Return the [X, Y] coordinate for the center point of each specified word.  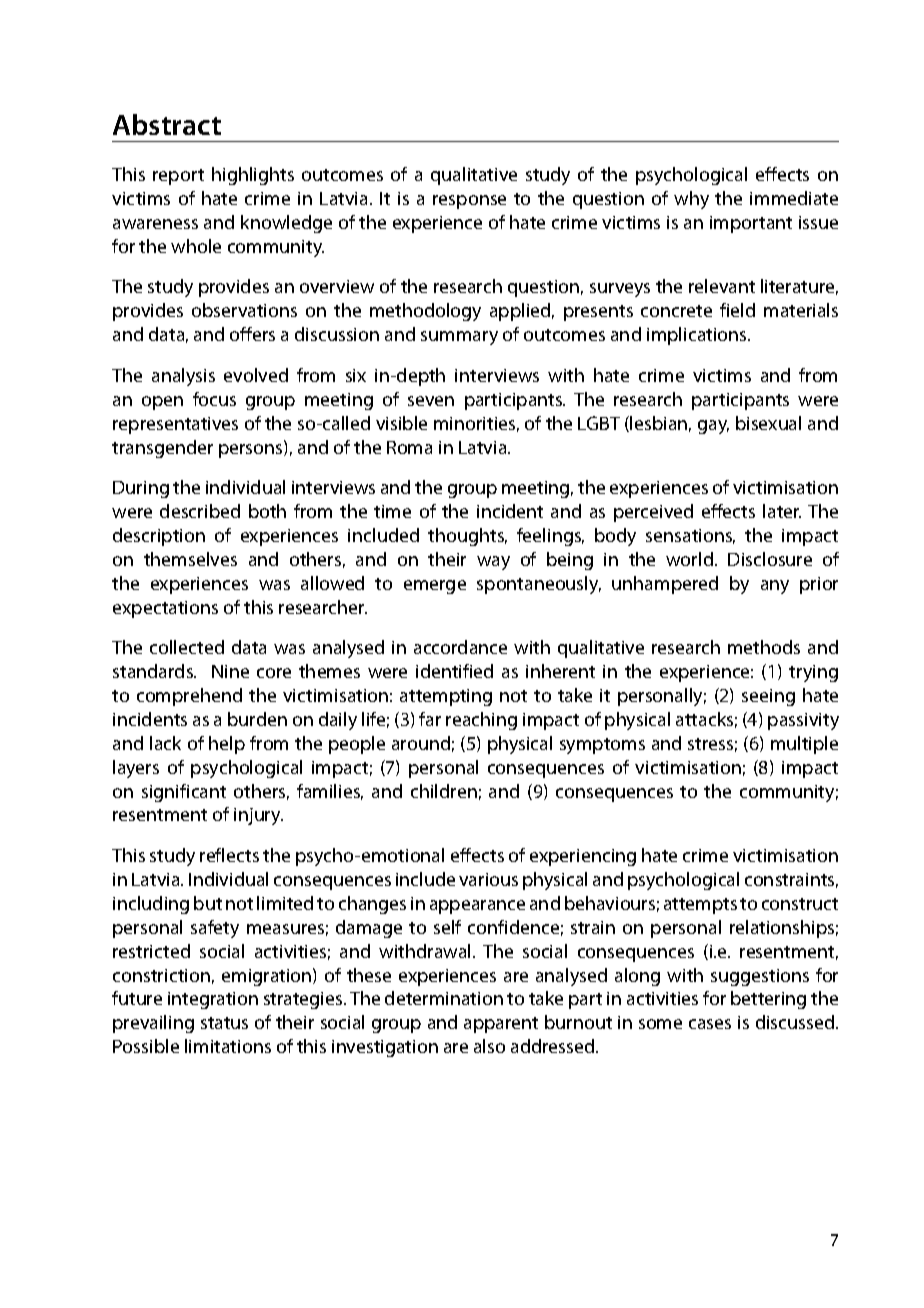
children [444, 791]
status [224, 1023]
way [493, 563]
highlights [253, 176]
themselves [190, 559]
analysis [183, 377]
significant [184, 793]
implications [698, 336]
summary [459, 338]
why [691, 200]
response [469, 202]
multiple [804, 745]
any [775, 587]
